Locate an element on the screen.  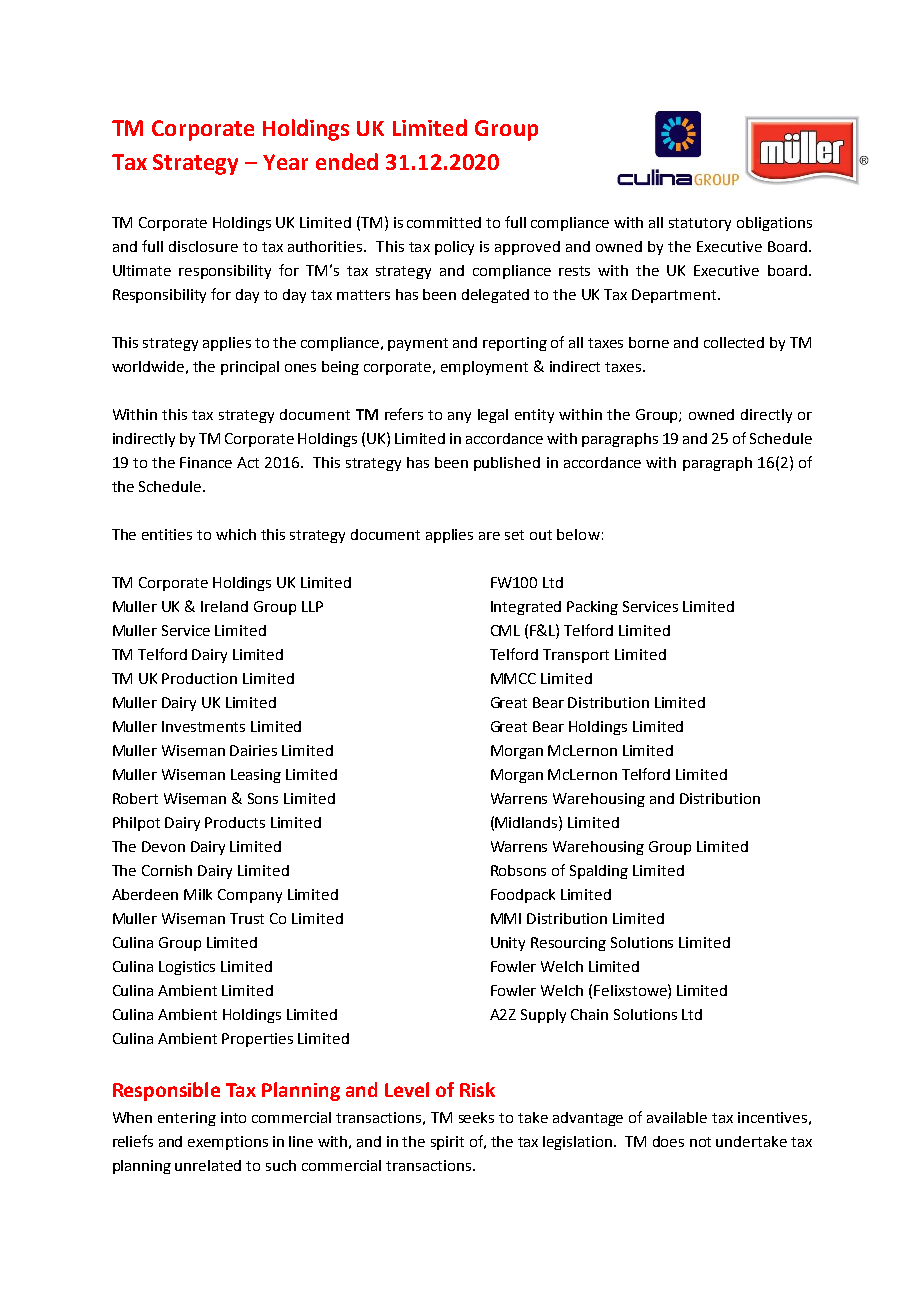
principal is located at coordinates (250, 368).
